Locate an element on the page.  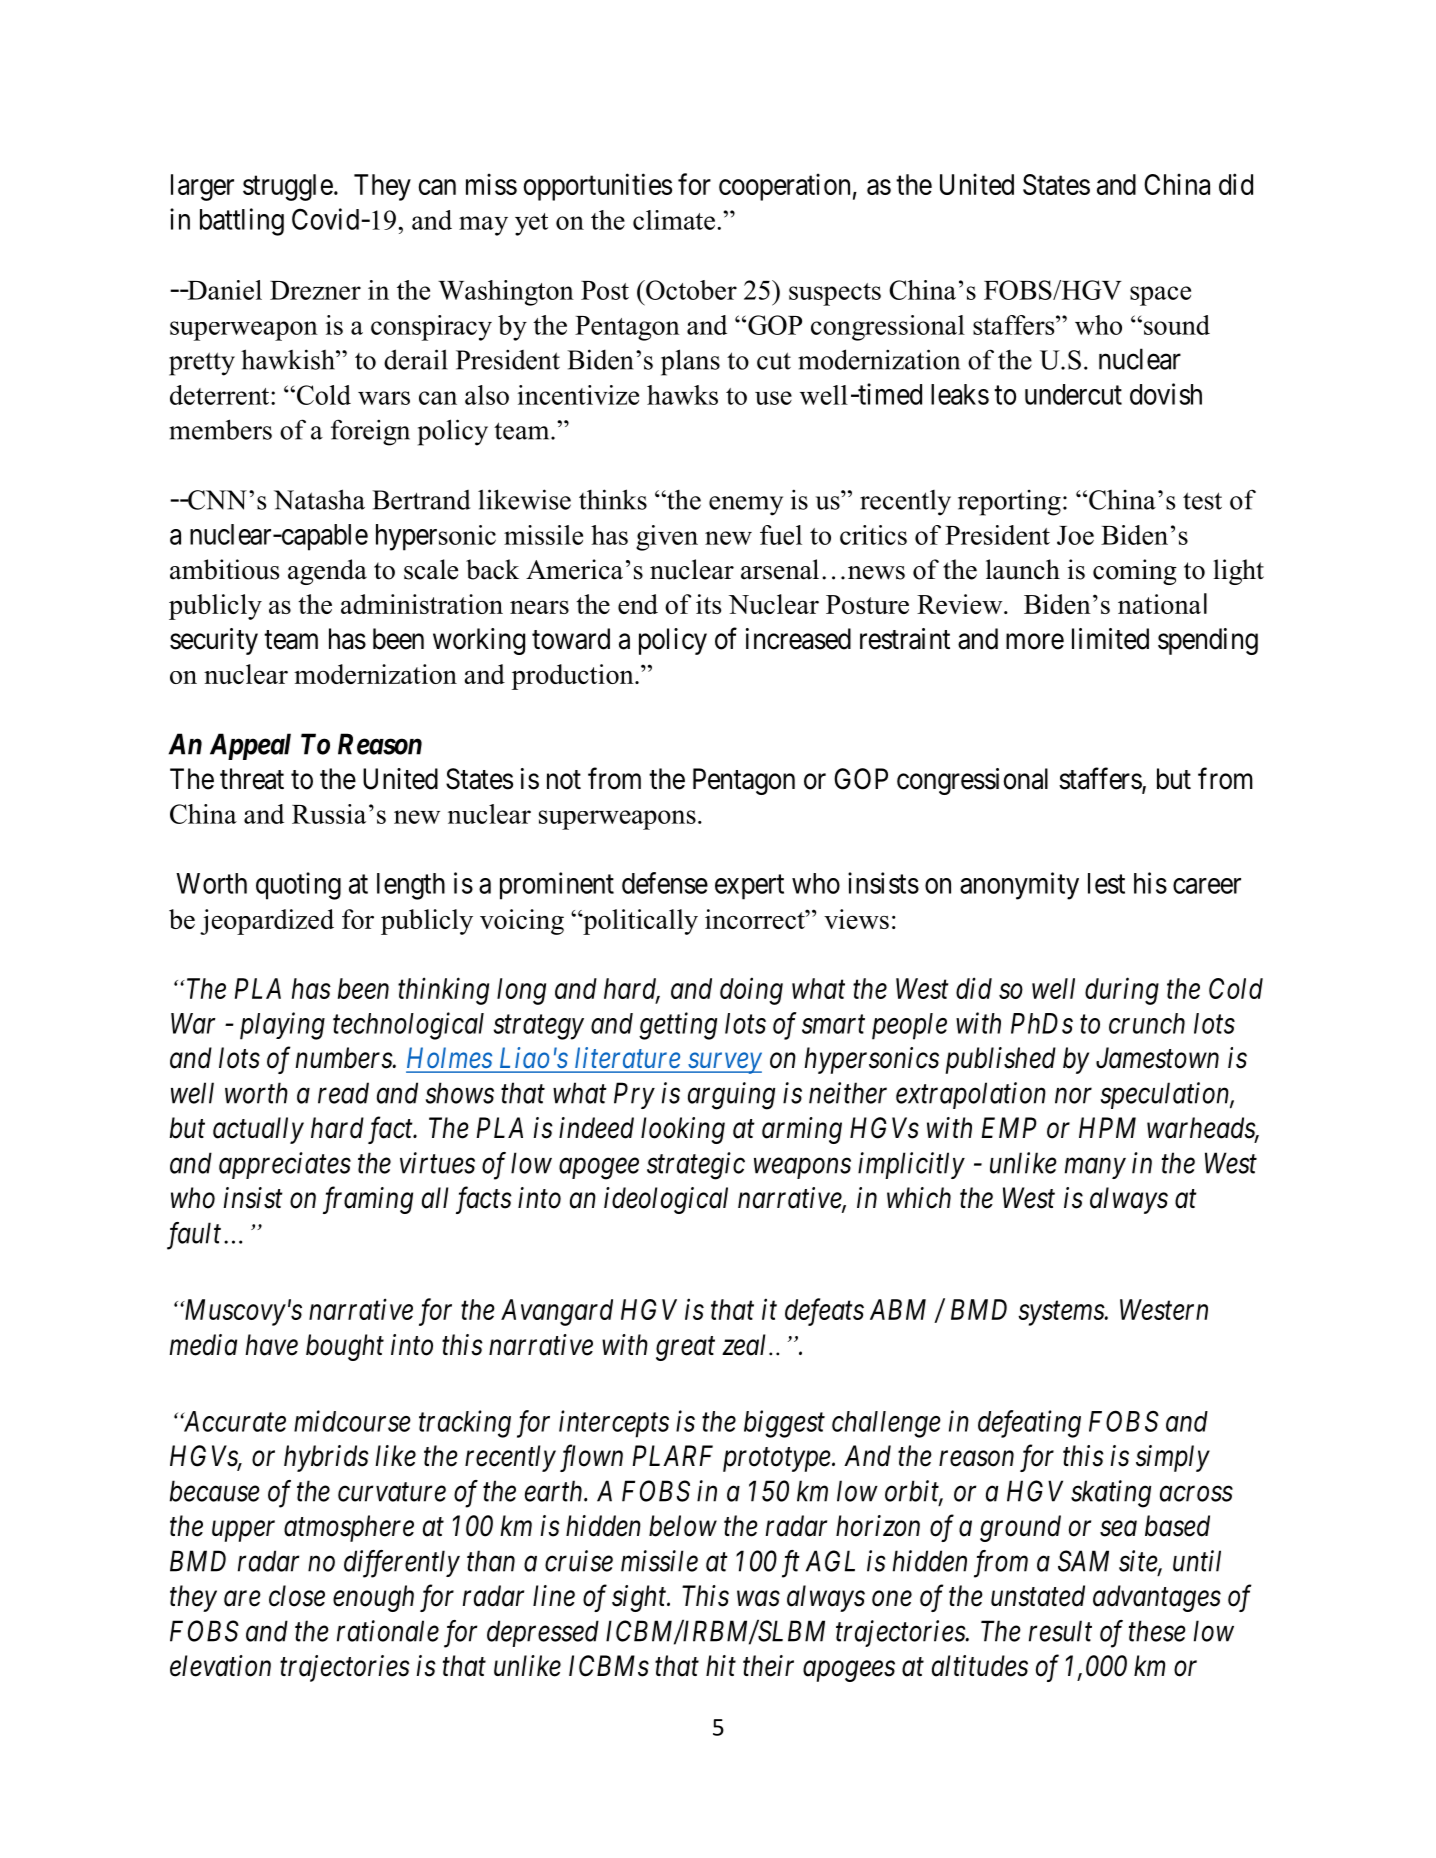
Appeal is located at coordinates (250, 746).
